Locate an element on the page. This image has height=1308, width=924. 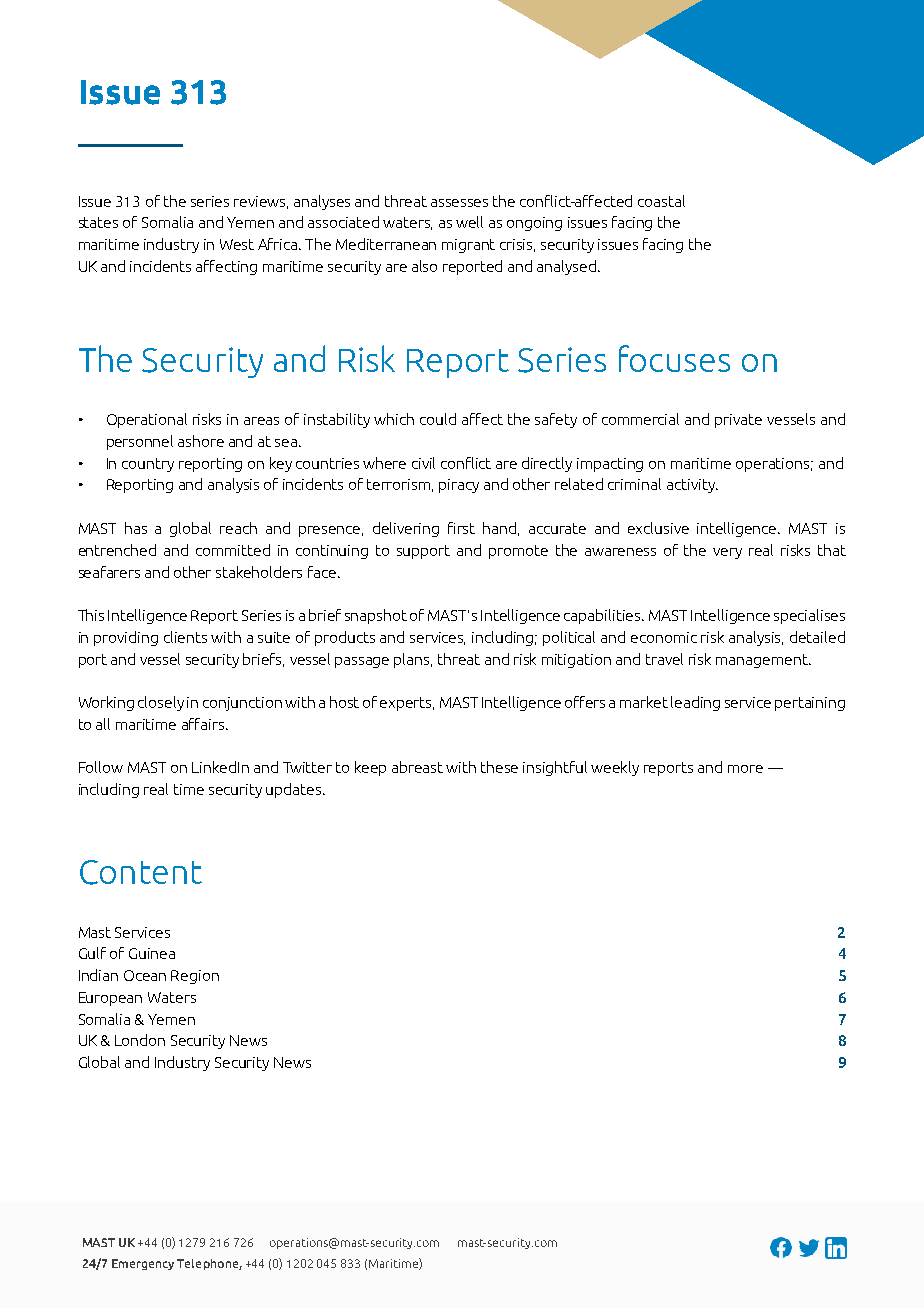
well is located at coordinates (469, 222).
